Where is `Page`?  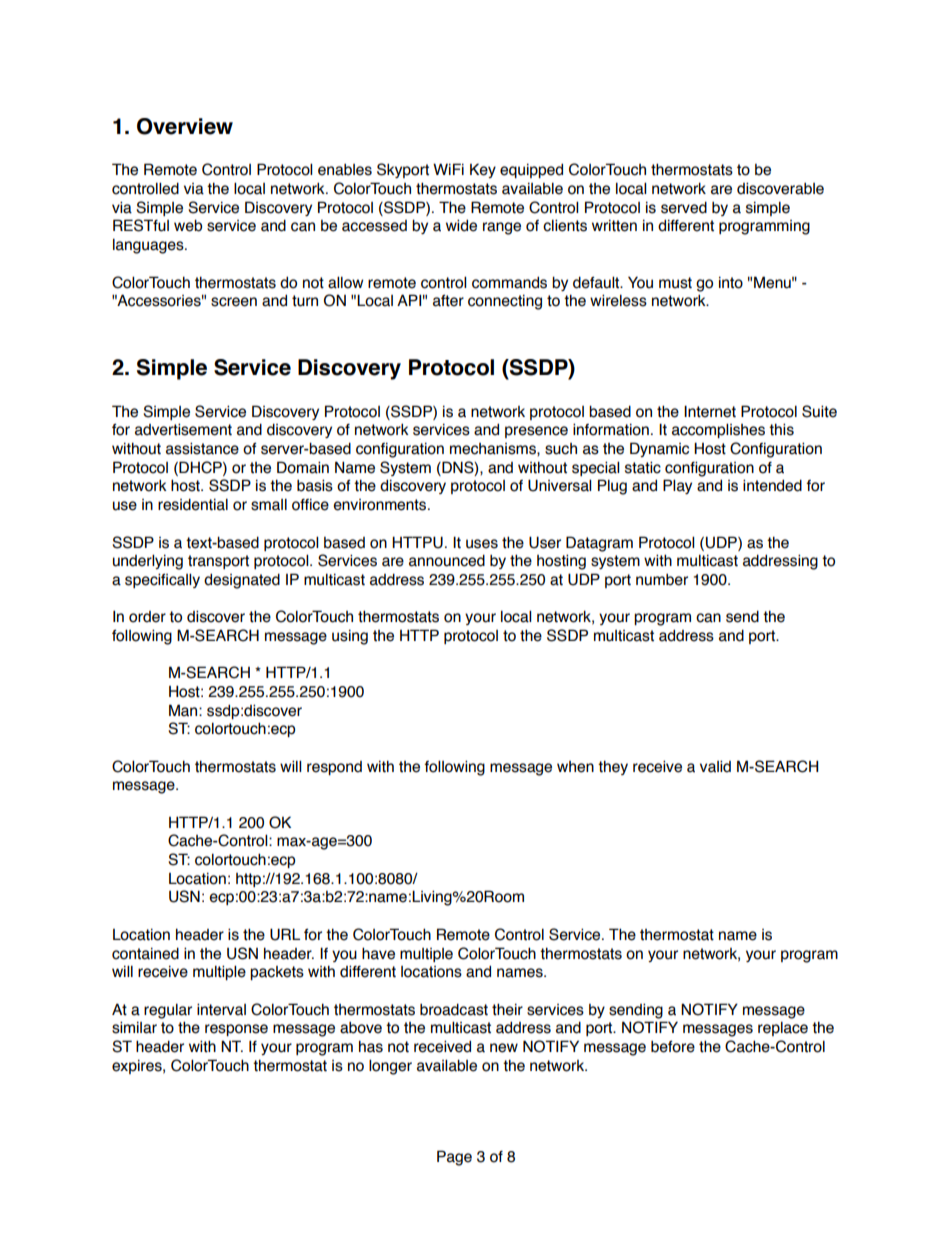
Page is located at coordinates (454, 1158).
